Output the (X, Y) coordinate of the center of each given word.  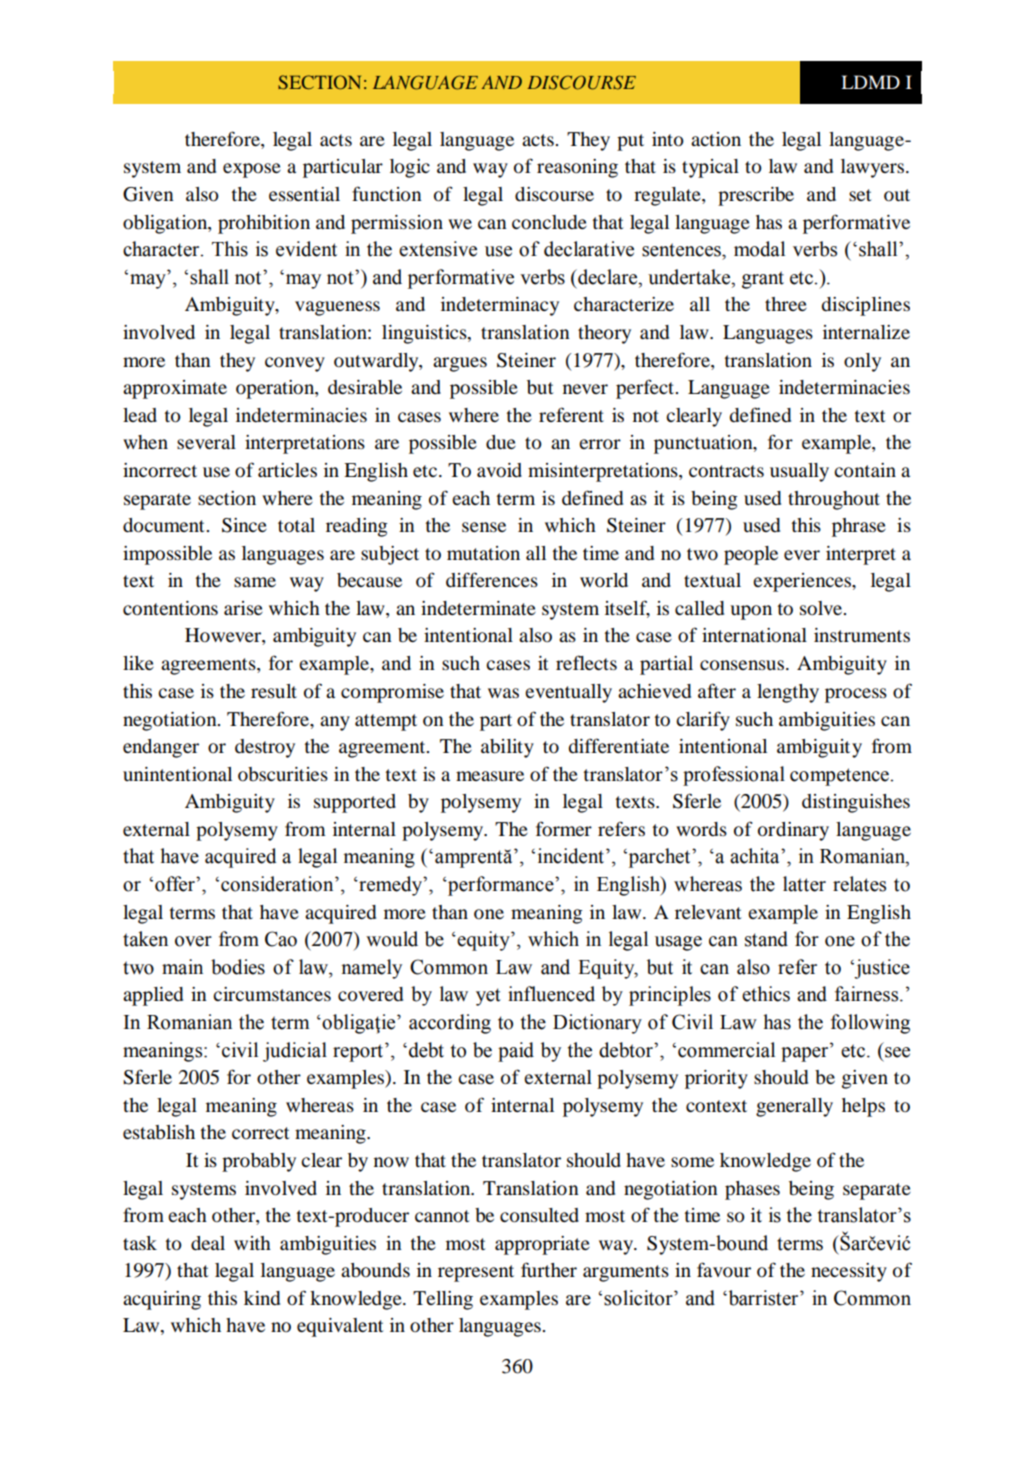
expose (252, 170)
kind (262, 1298)
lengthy (788, 693)
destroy (265, 748)
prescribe (756, 196)
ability (507, 748)
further (549, 1269)
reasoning (577, 168)
